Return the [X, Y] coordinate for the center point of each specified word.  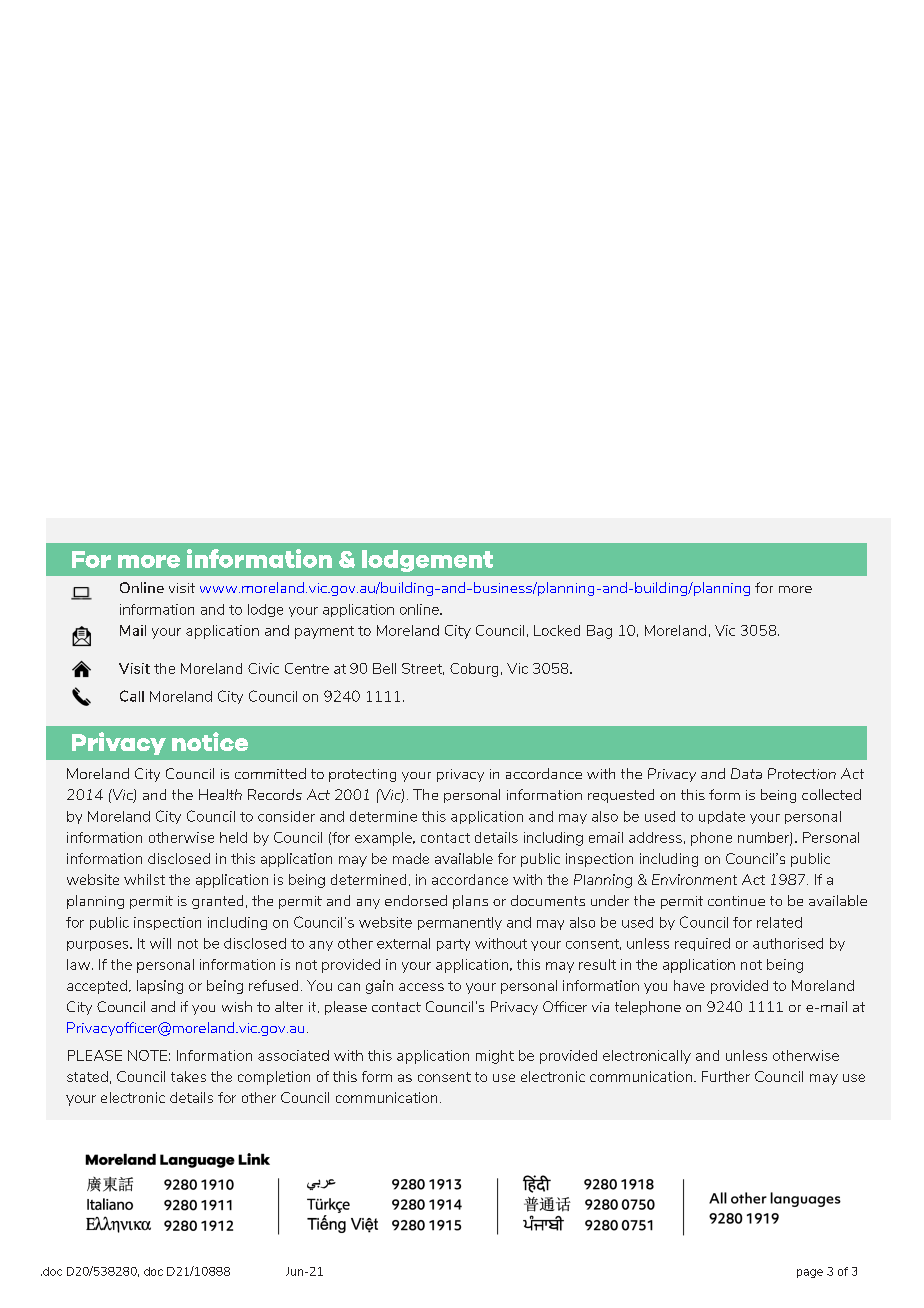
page [810, 1273]
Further [726, 1076]
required [702, 944]
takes [188, 1076]
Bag [599, 632]
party [453, 945]
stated [87, 1076]
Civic [263, 668]
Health [220, 794]
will [160, 943]
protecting [362, 775]
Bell [384, 668]
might [495, 1057]
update [722, 817]
